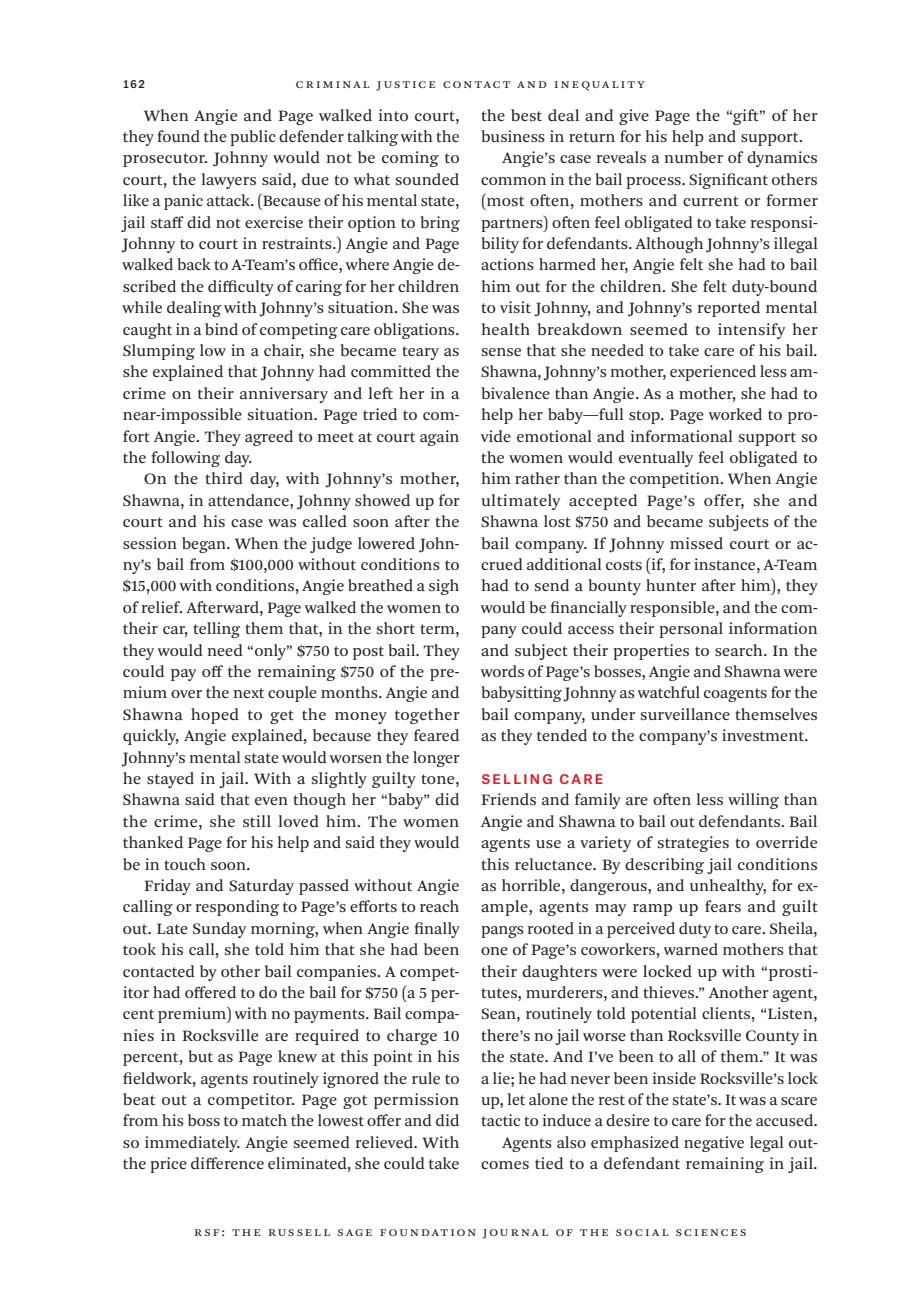 This screenshot has width=914, height=1316. Describe the element at coordinates (253, 138) in the screenshot. I see `public` at that location.
